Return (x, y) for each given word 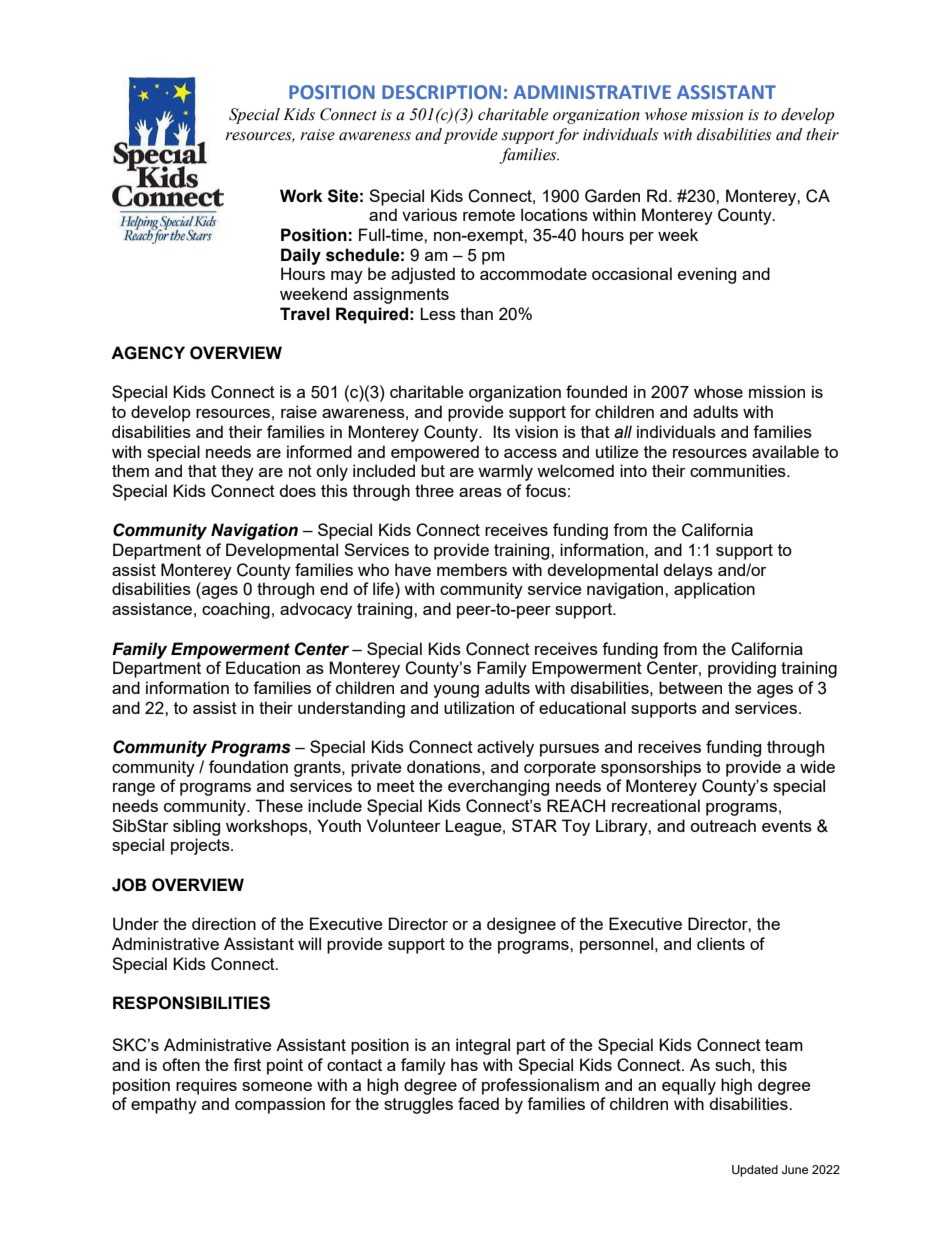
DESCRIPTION (441, 92)
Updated (755, 1171)
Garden (612, 196)
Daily (301, 256)
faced (478, 1103)
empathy (164, 1105)
